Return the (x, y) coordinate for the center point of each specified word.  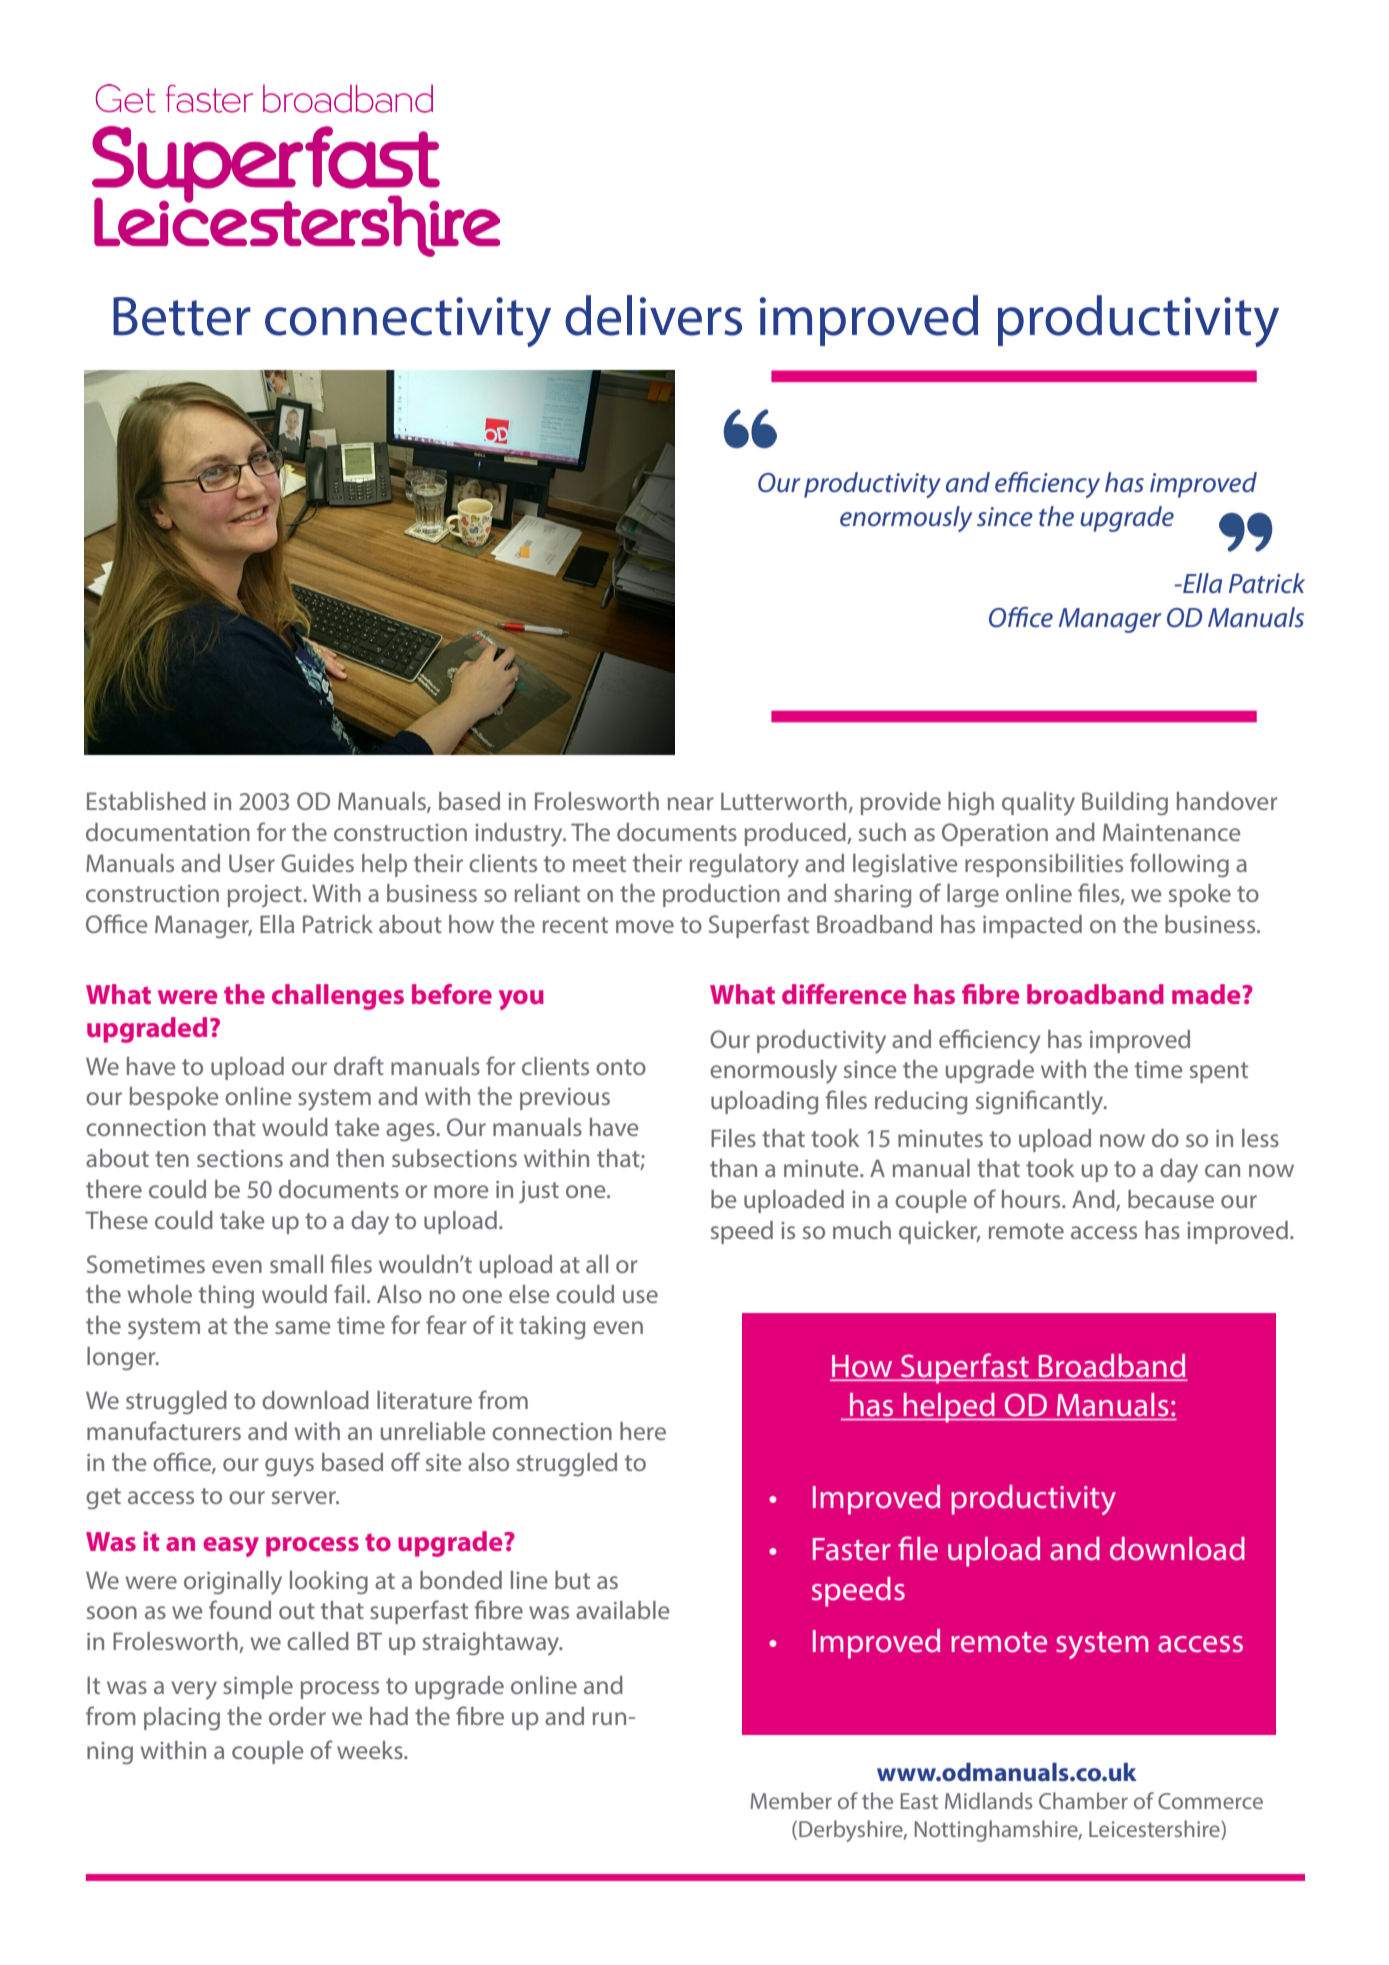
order (297, 1716)
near (691, 803)
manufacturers (164, 1430)
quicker (939, 1232)
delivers (653, 315)
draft (359, 1065)
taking (552, 1328)
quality (1038, 804)
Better (182, 316)
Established (146, 801)
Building (1125, 804)
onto (621, 1067)
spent (1219, 1072)
